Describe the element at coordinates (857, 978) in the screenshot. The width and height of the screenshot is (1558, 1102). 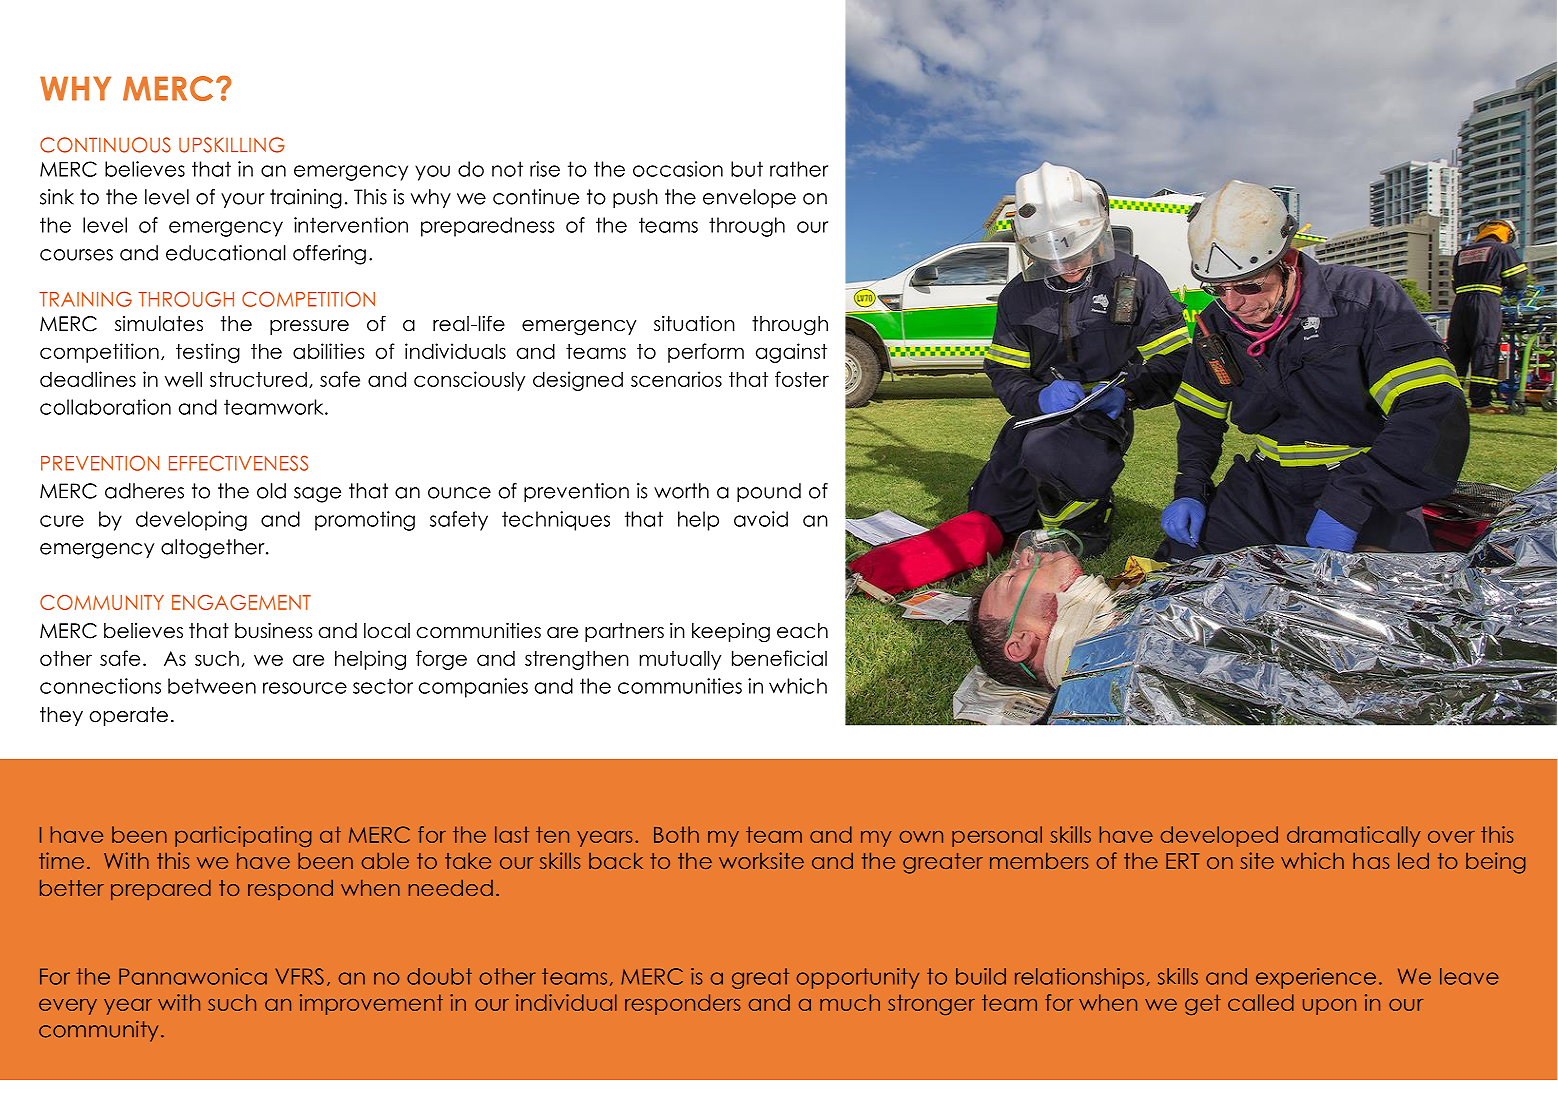
I see `opportunity` at that location.
